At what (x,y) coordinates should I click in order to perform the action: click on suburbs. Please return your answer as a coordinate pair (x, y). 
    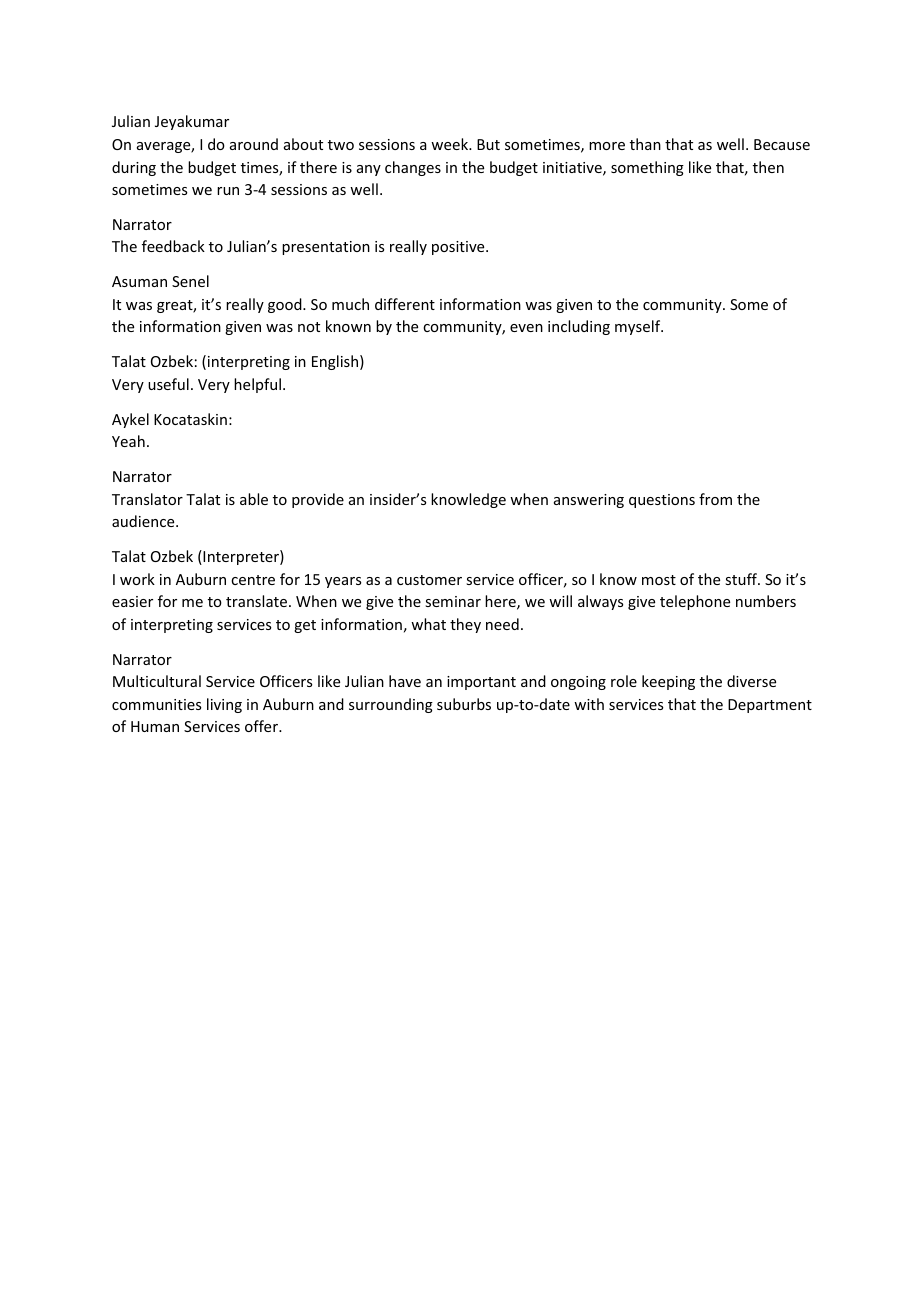
    Looking at the image, I should click on (464, 704).
